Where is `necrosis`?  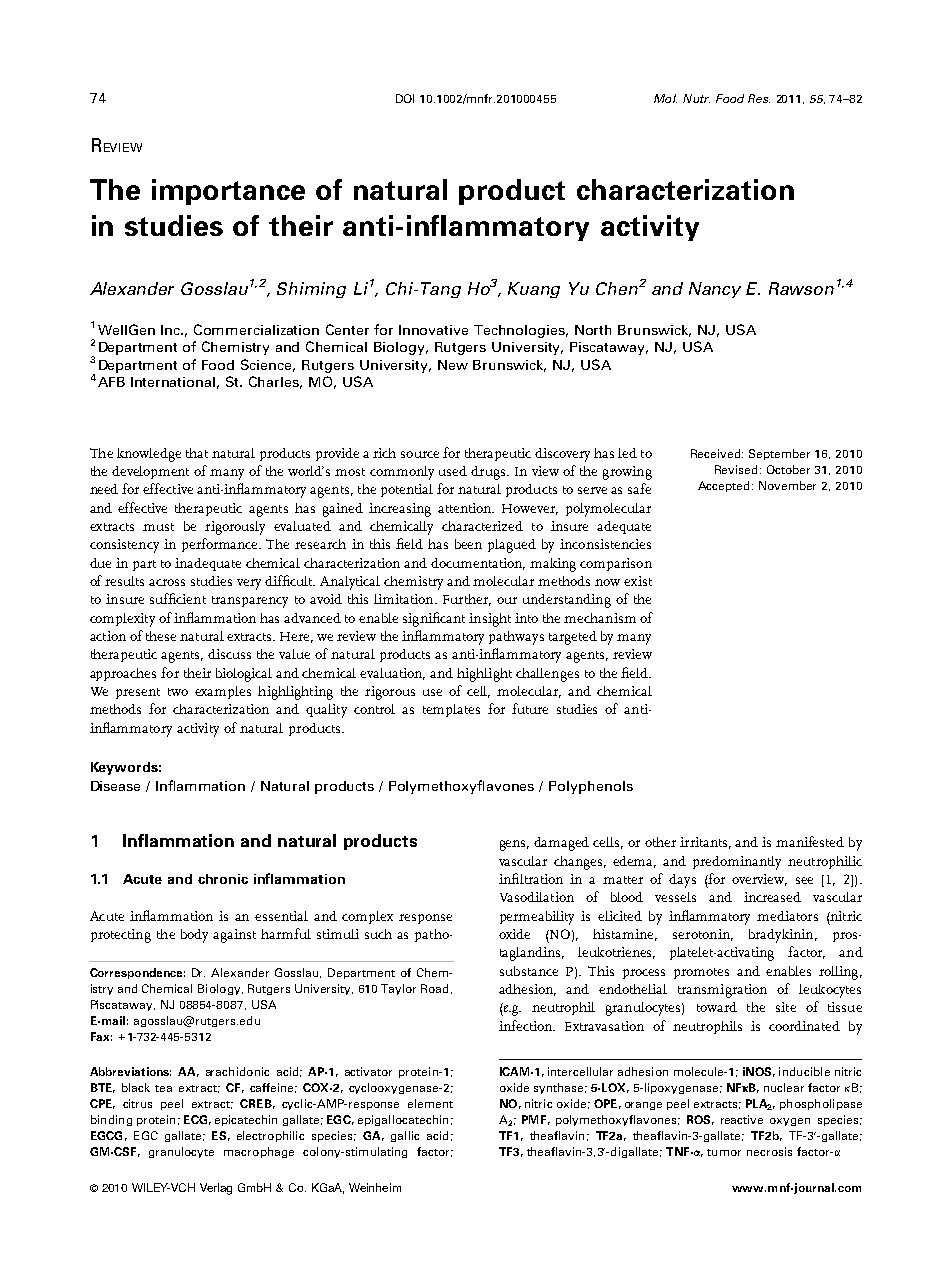 necrosis is located at coordinates (769, 1151).
